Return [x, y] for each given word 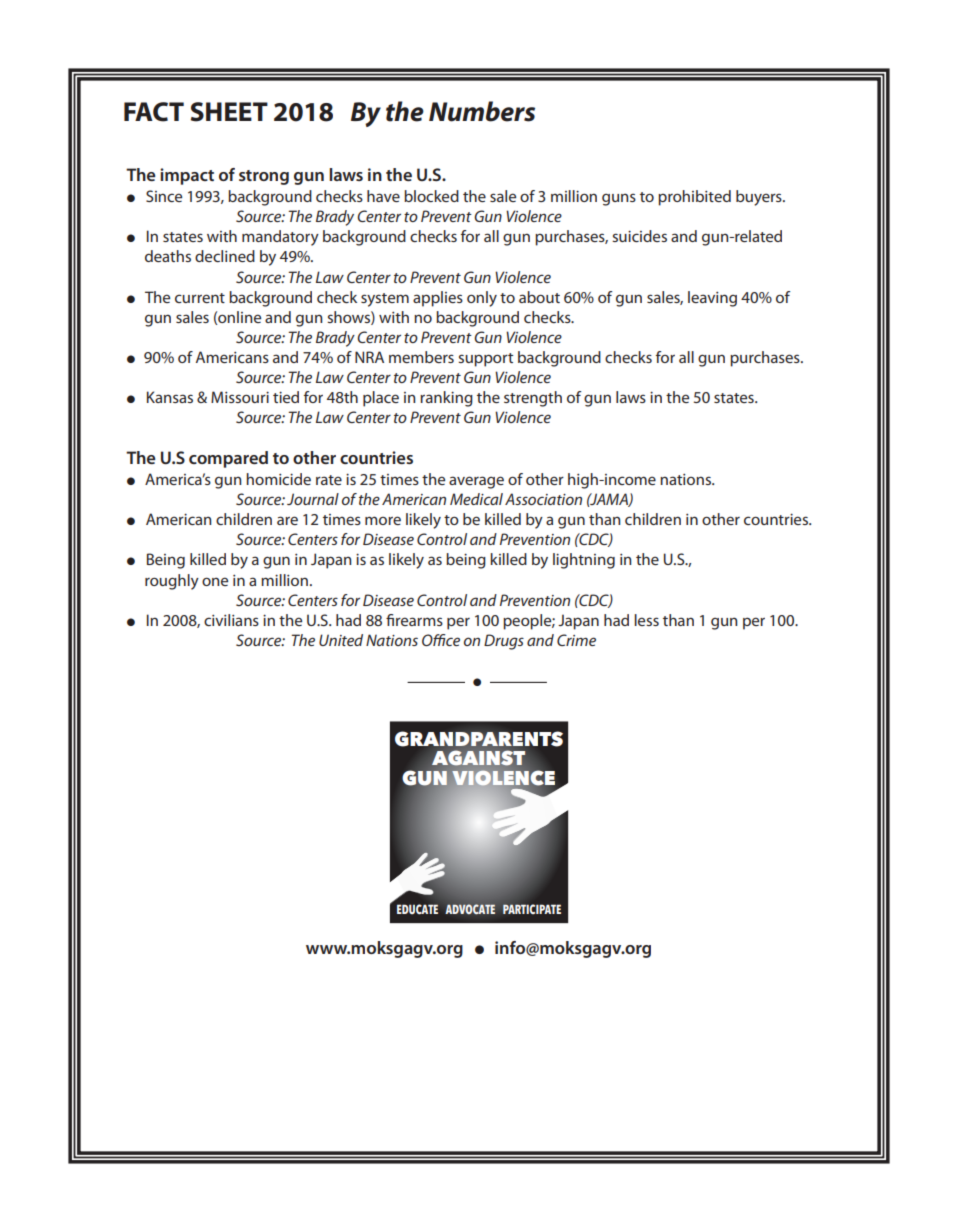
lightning [584, 561]
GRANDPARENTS [479, 739]
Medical [476, 499]
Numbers [482, 111]
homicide [278, 479]
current [200, 298]
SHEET [229, 112]
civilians [231, 620]
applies [438, 299]
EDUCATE [417, 909]
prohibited [694, 198]
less [646, 620]
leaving [712, 299]
